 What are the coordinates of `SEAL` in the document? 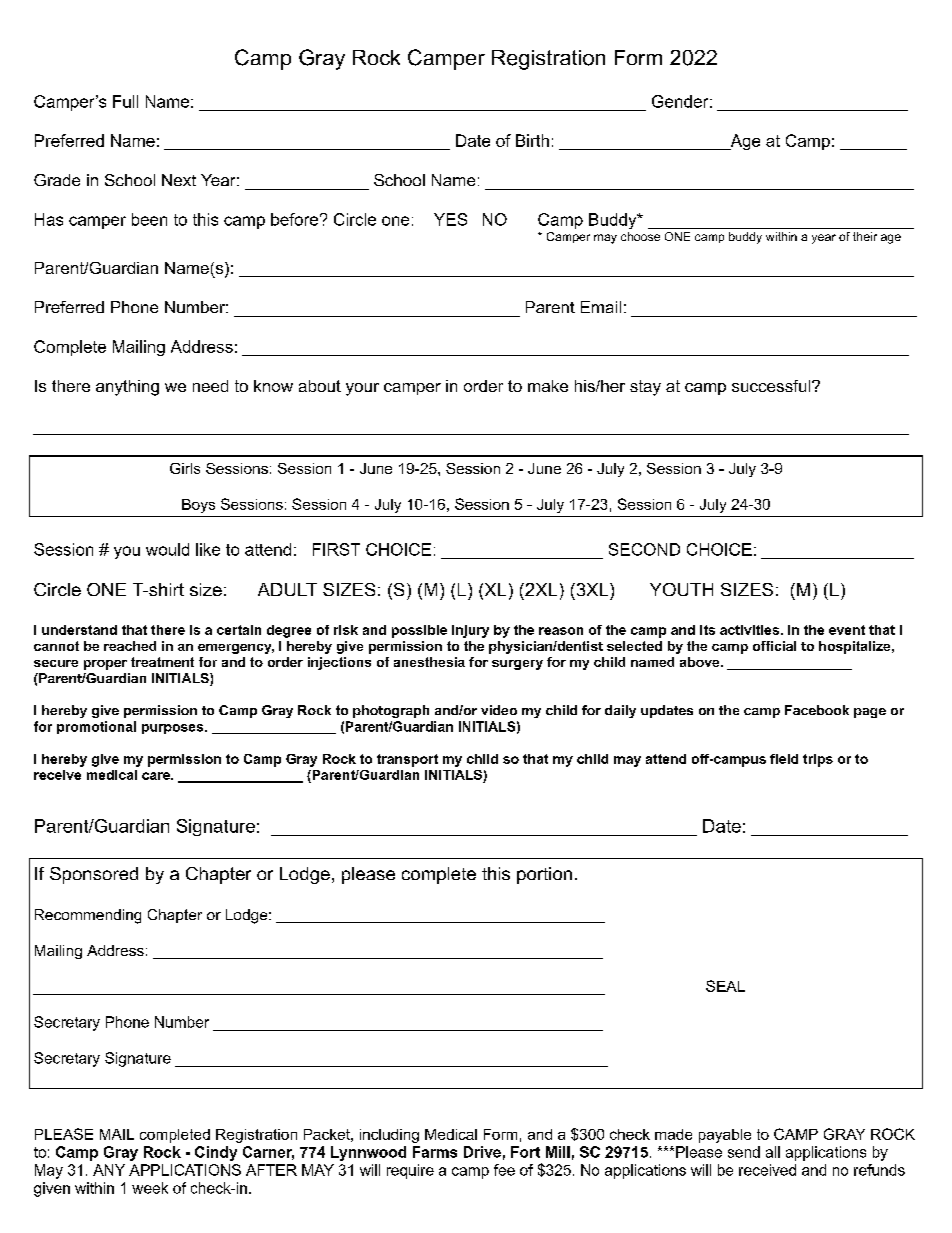 It's located at (725, 986).
